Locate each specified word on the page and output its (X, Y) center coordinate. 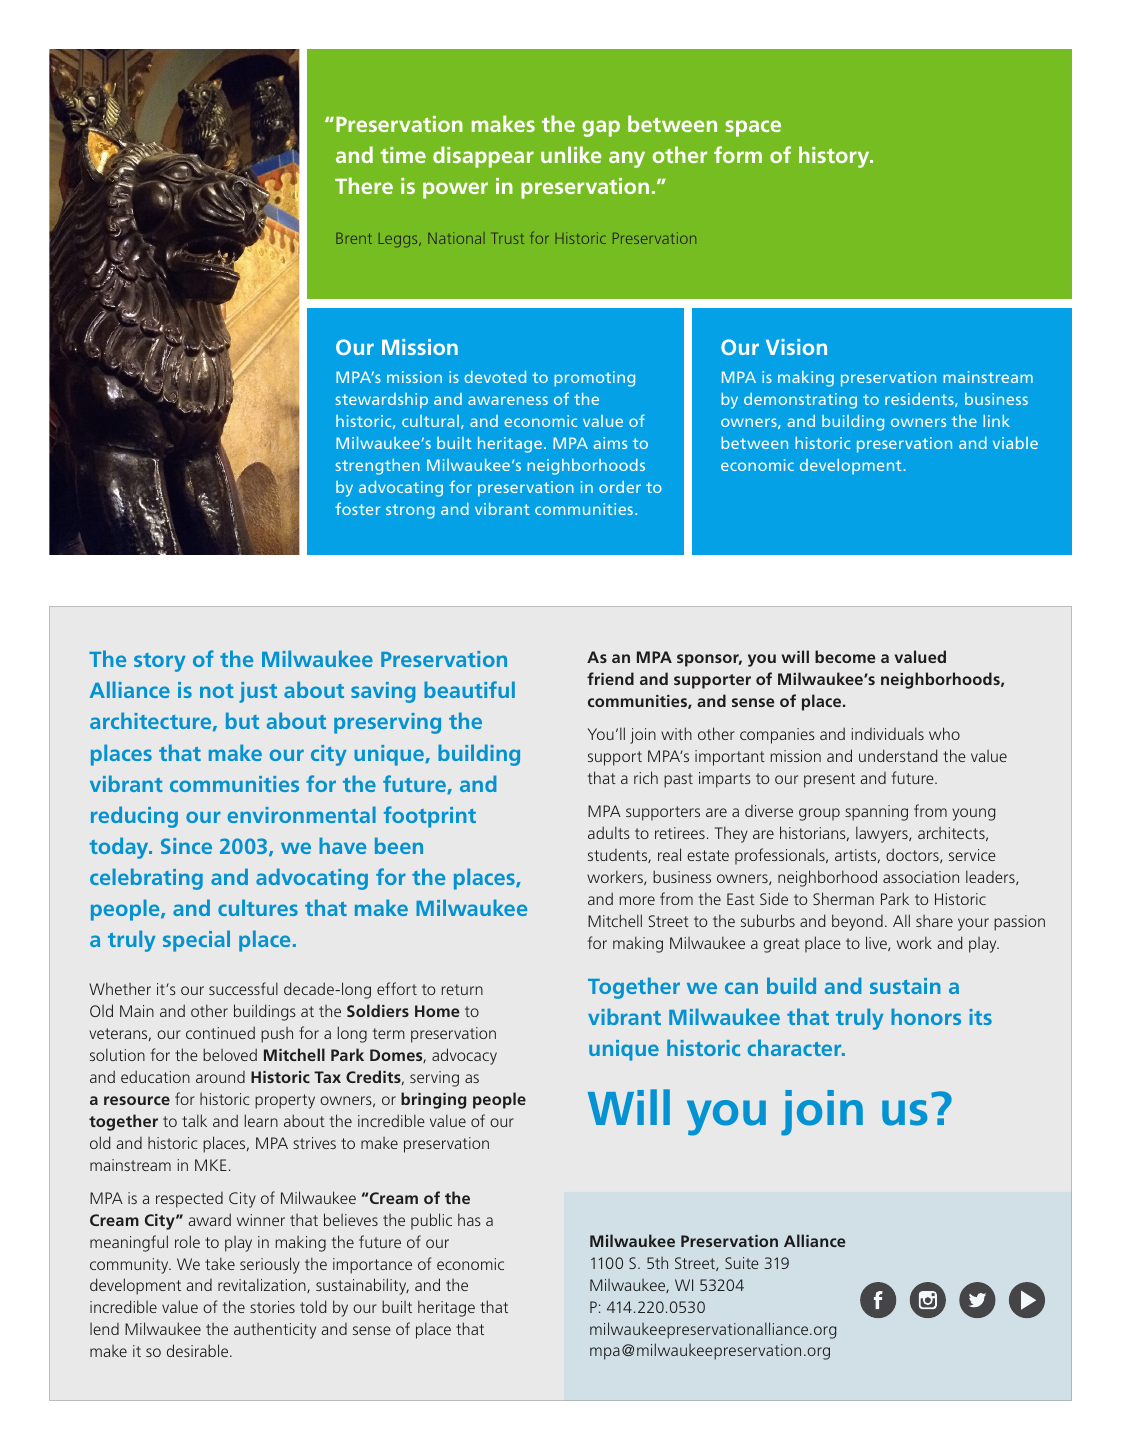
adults (609, 832)
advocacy (464, 1056)
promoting (594, 379)
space (753, 128)
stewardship (382, 401)
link (996, 421)
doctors (913, 855)
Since (186, 846)
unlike (571, 154)
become (845, 656)
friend (610, 678)
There (364, 185)
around (220, 1077)
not (217, 691)
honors (926, 1016)
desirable (199, 1350)
